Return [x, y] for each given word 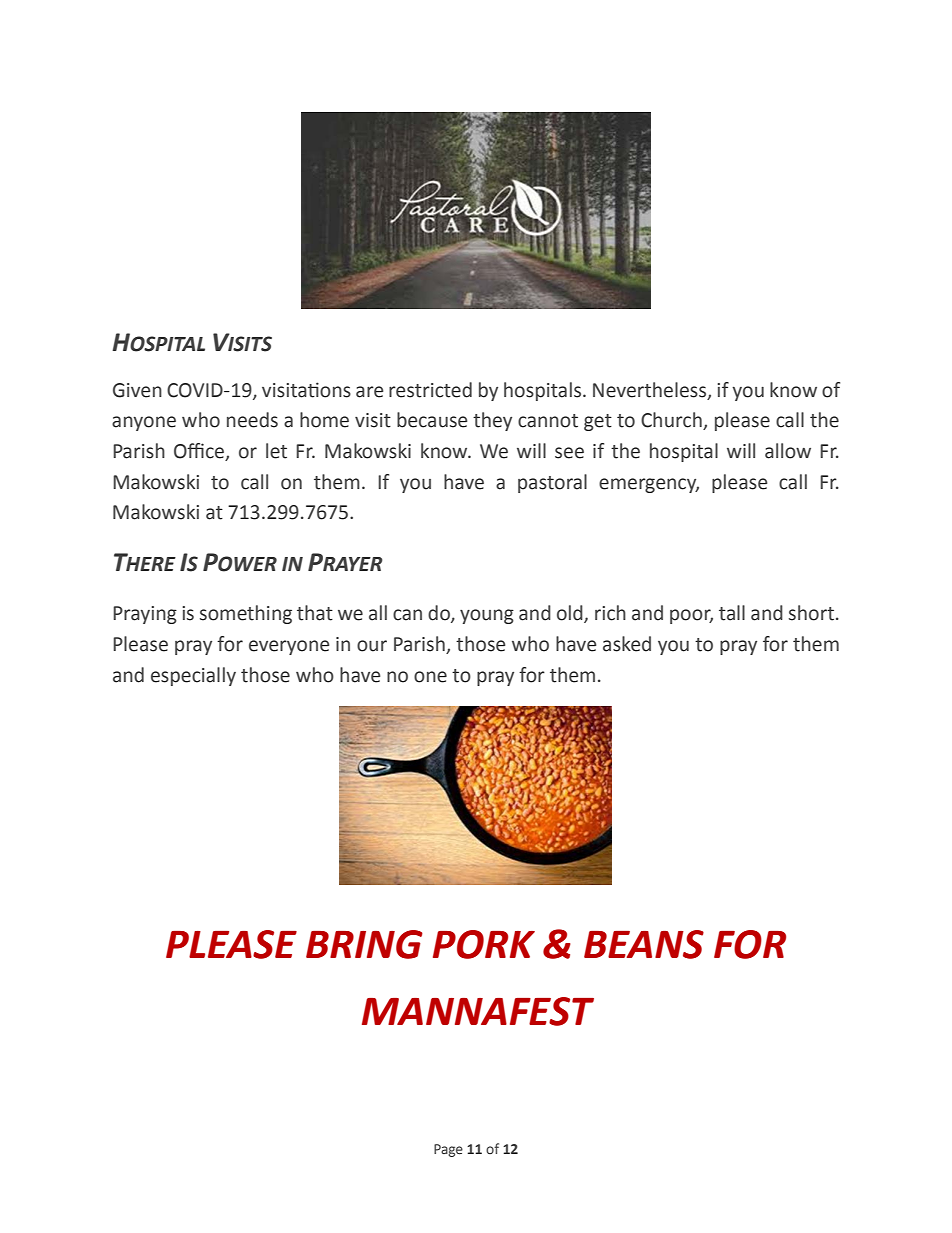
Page [448, 1150]
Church [672, 421]
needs [252, 420]
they [492, 421]
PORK [484, 944]
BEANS [644, 944]
